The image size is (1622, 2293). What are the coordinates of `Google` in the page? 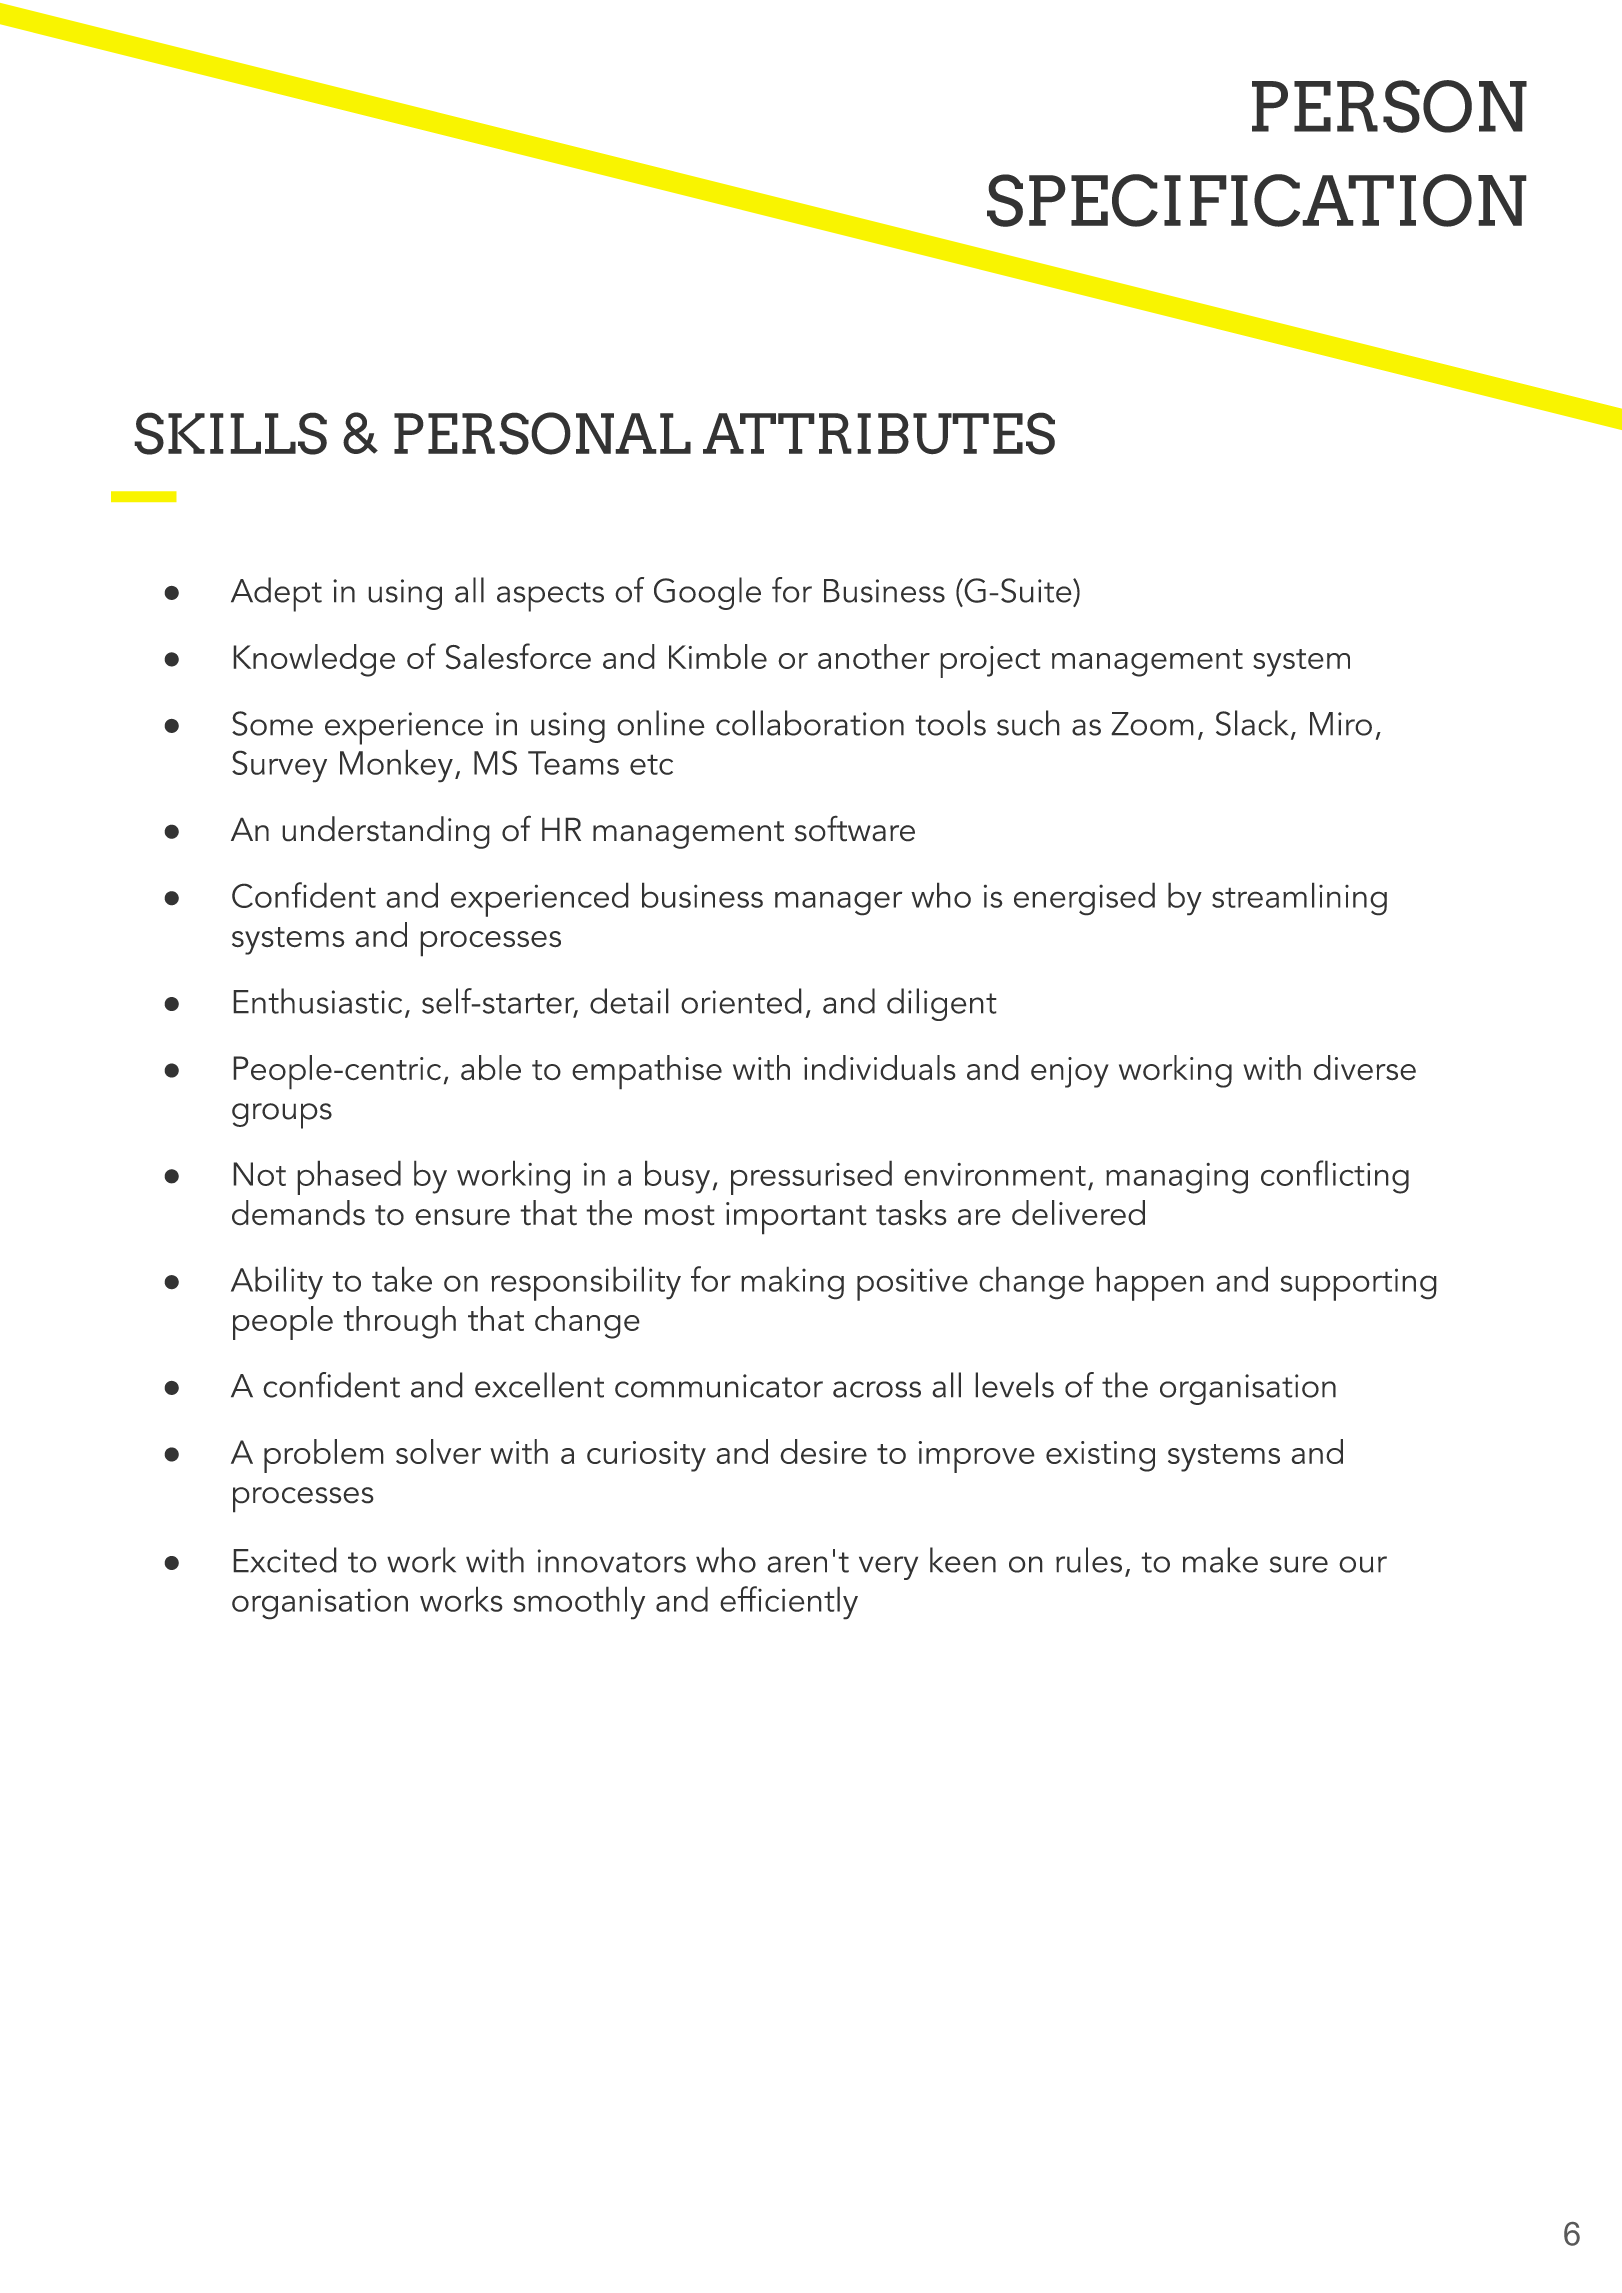 It's located at (707, 593).
